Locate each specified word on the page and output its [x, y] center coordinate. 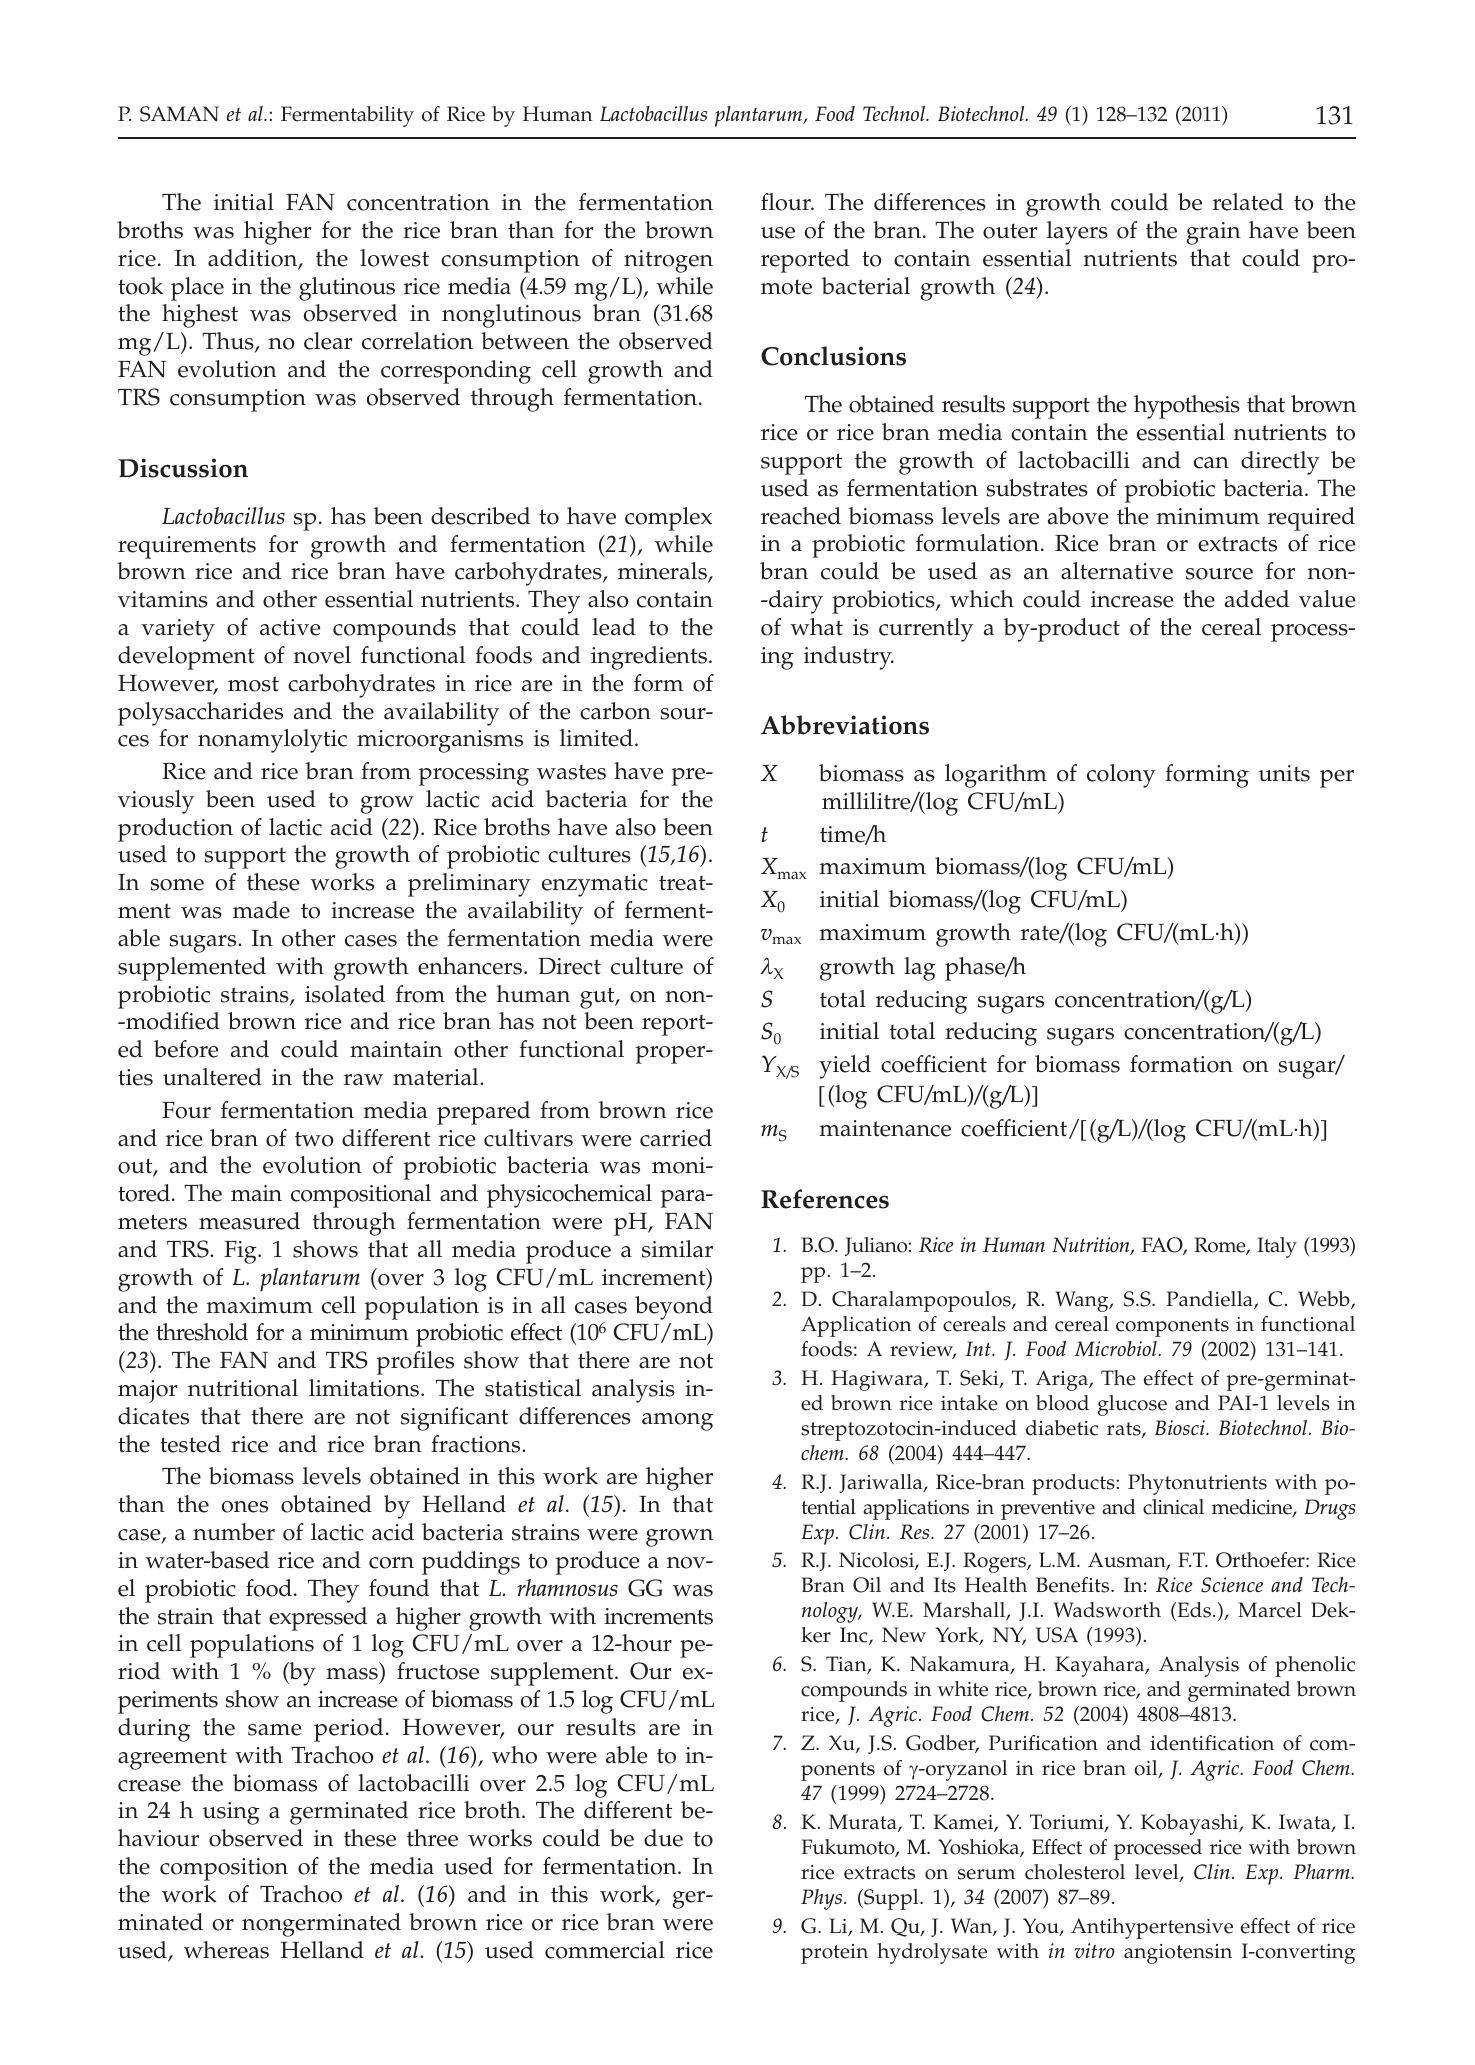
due [663, 1838]
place [197, 289]
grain [1214, 233]
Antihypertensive [1152, 1928]
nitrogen [668, 261]
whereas [226, 1950]
